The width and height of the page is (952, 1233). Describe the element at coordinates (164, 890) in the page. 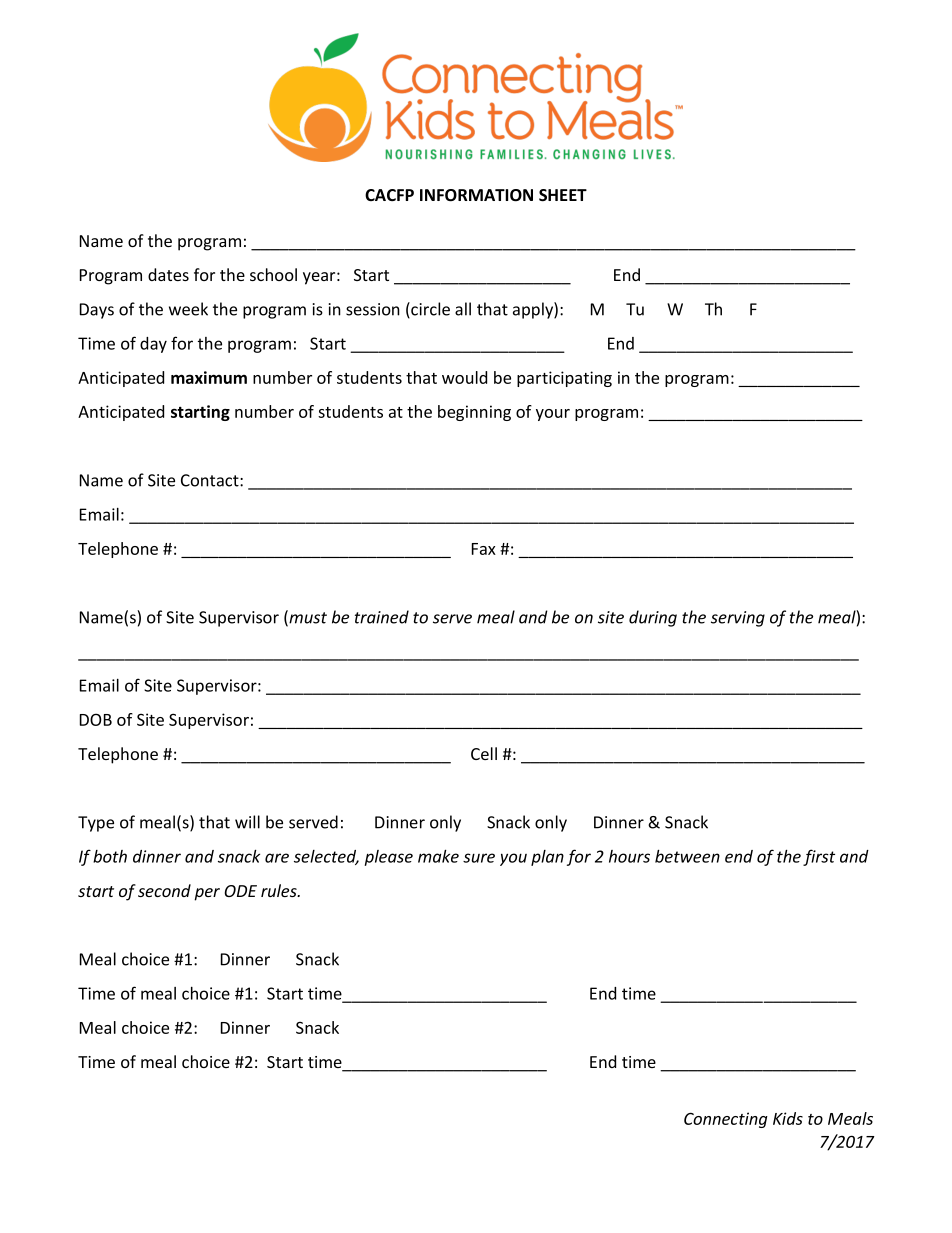

I see `second` at that location.
